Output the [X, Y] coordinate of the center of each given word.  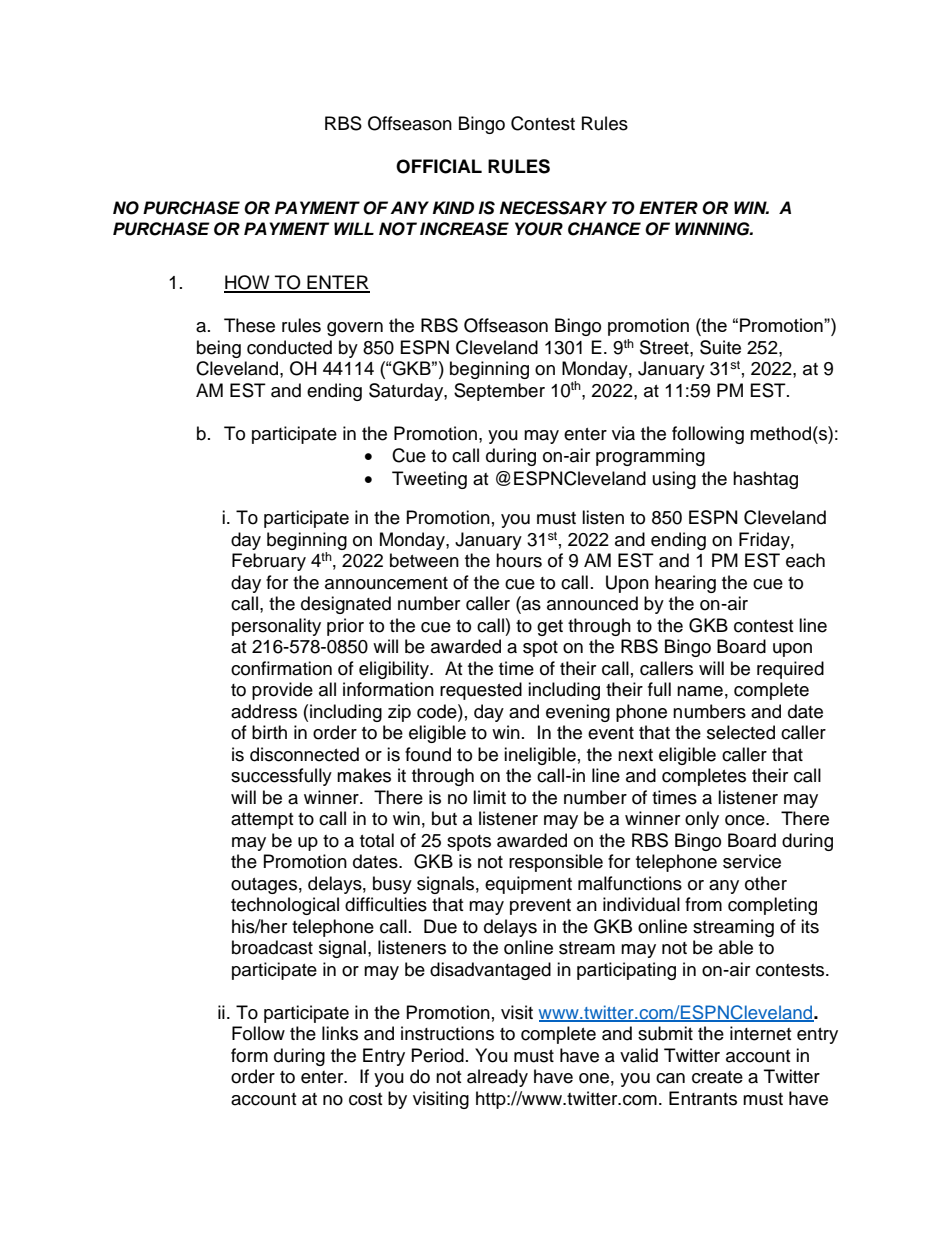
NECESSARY [553, 208]
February [269, 562]
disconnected [304, 754]
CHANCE [604, 229]
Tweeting [429, 480]
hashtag [765, 480]
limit [489, 797]
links [340, 1033]
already [497, 1078]
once [746, 820]
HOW [248, 283]
